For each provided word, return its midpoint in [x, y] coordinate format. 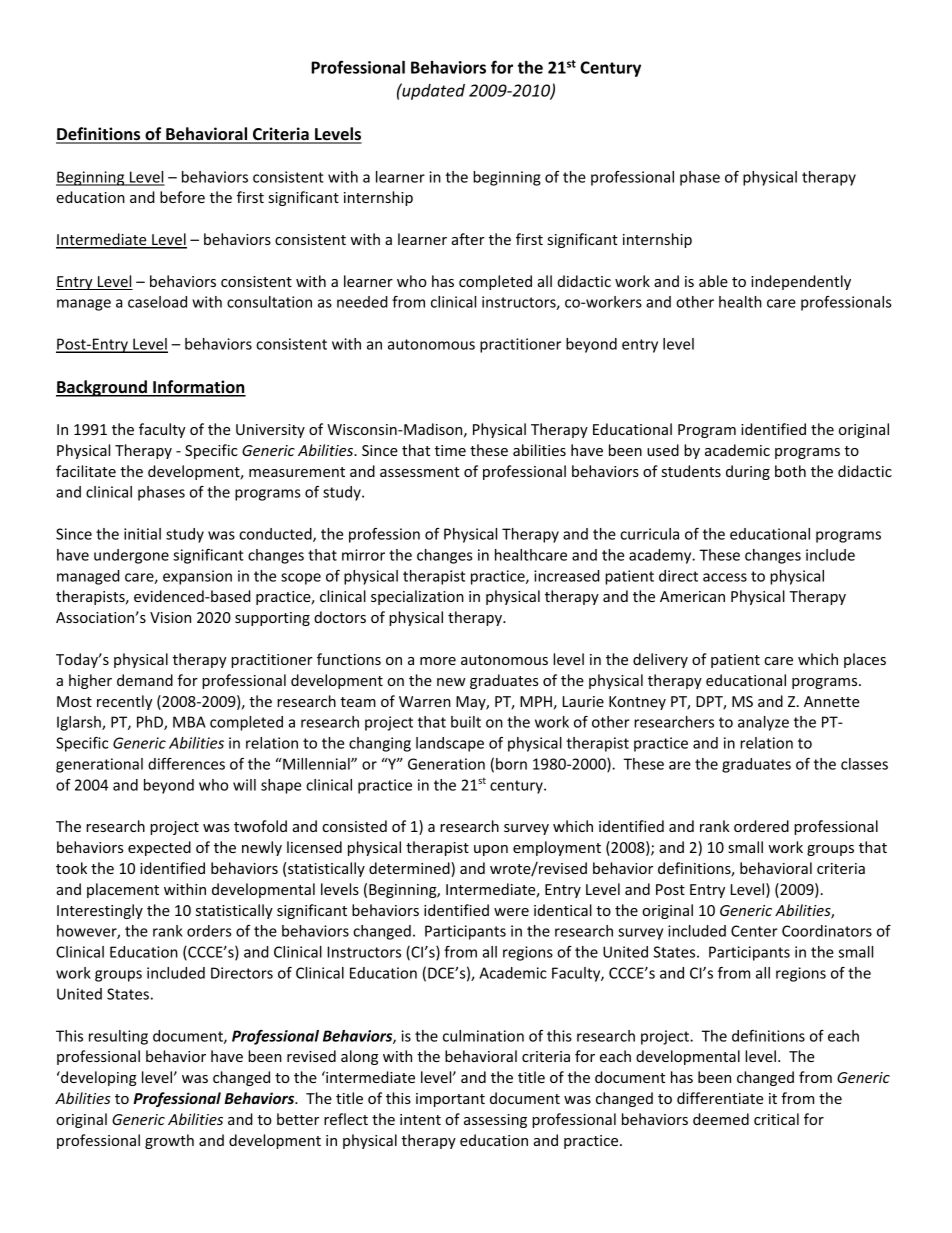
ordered [761, 826]
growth [169, 1141]
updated [432, 91]
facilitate [86, 471]
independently [801, 282]
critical [776, 1119]
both [790, 471]
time [450, 450]
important [450, 1100]
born [511, 764]
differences [186, 764]
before [182, 197]
